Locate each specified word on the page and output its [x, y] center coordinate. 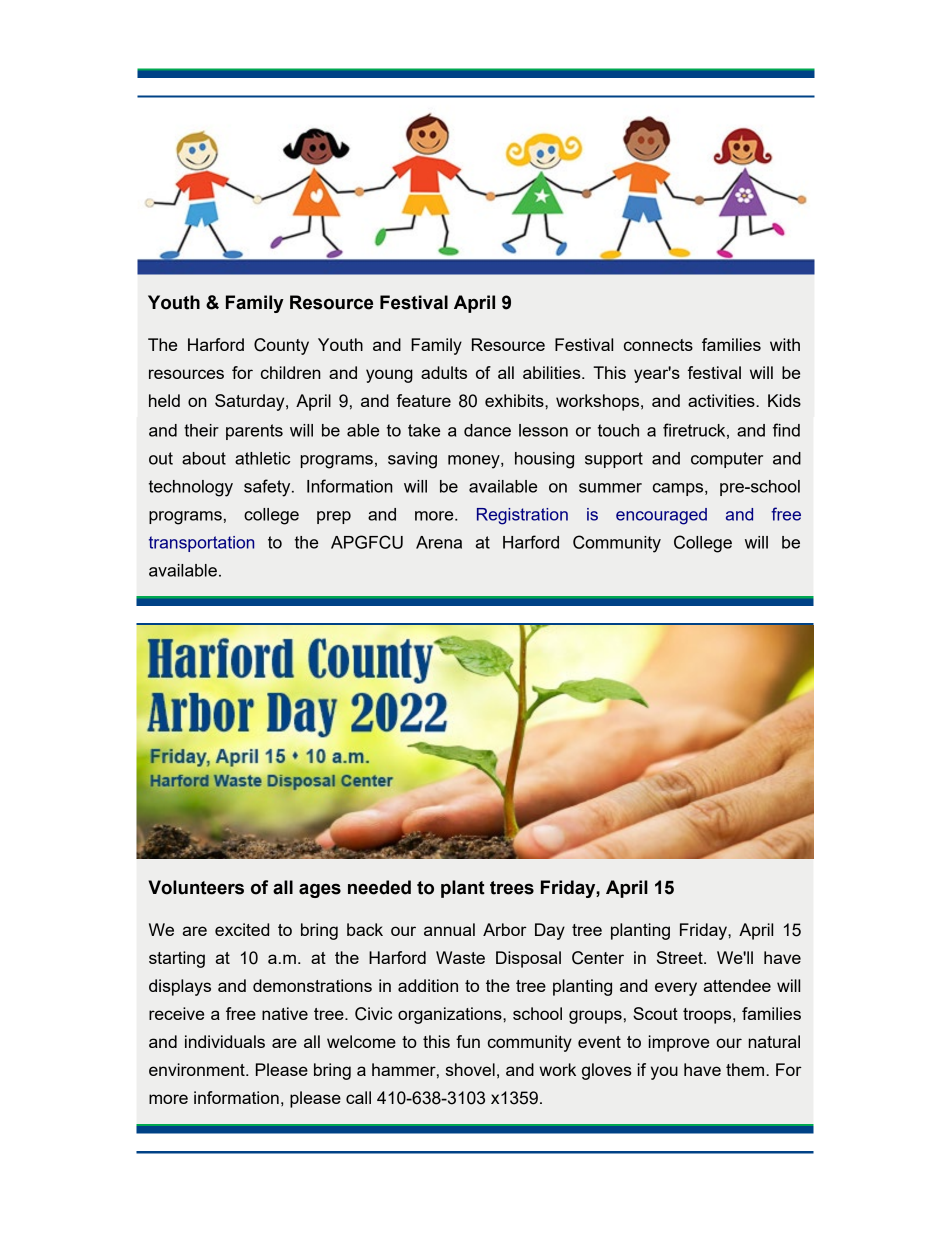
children [291, 372]
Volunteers [196, 887]
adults [444, 372]
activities [722, 400]
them [746, 1069]
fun [468, 1041]
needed [379, 887]
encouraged [661, 516]
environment [198, 1069]
